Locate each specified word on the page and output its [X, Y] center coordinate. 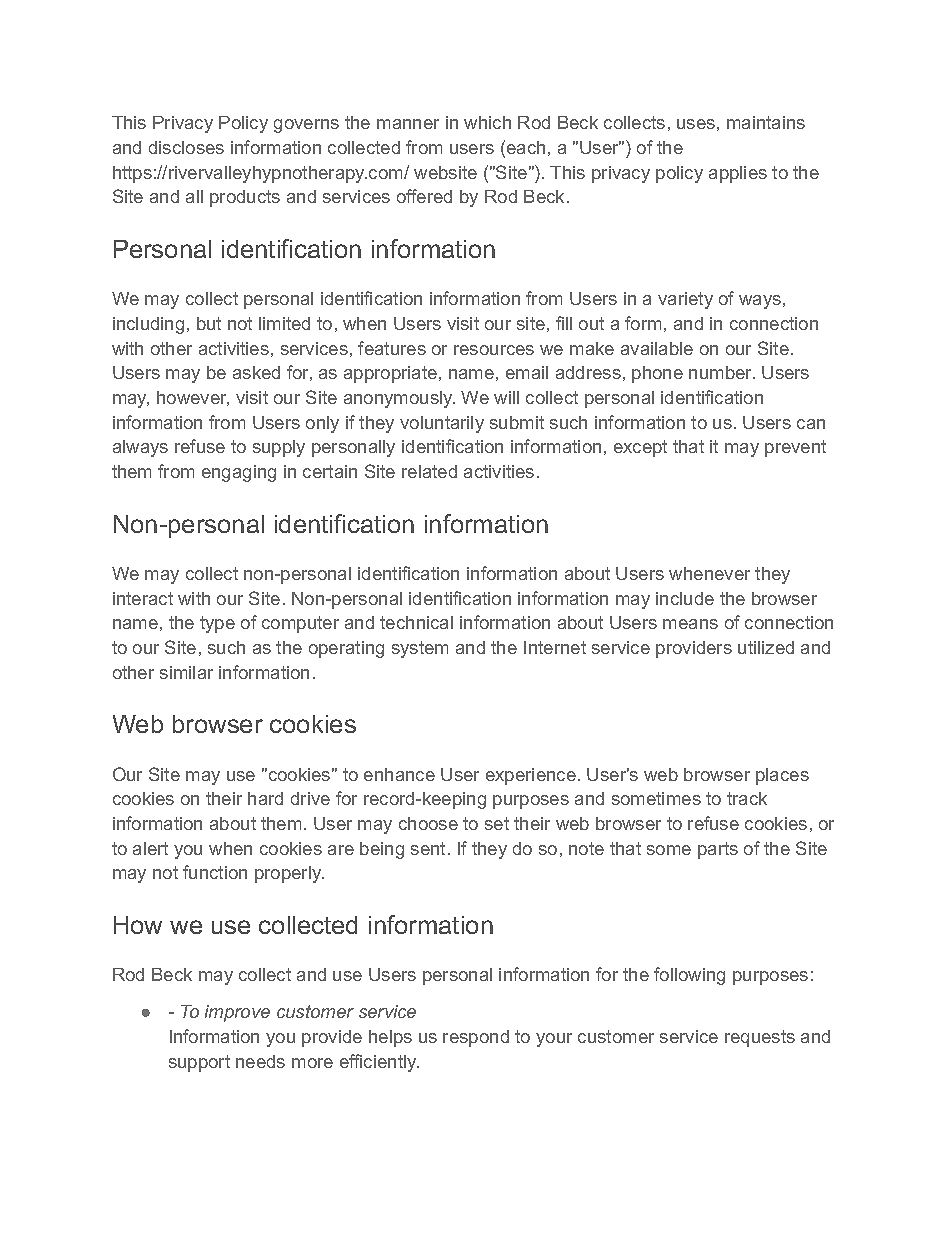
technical [416, 622]
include [685, 598]
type [217, 624]
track [747, 798]
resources [494, 350]
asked [256, 372]
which [487, 122]
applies [738, 174]
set [497, 823]
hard [265, 798]
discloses [186, 147]
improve [237, 1013]
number [722, 372]
